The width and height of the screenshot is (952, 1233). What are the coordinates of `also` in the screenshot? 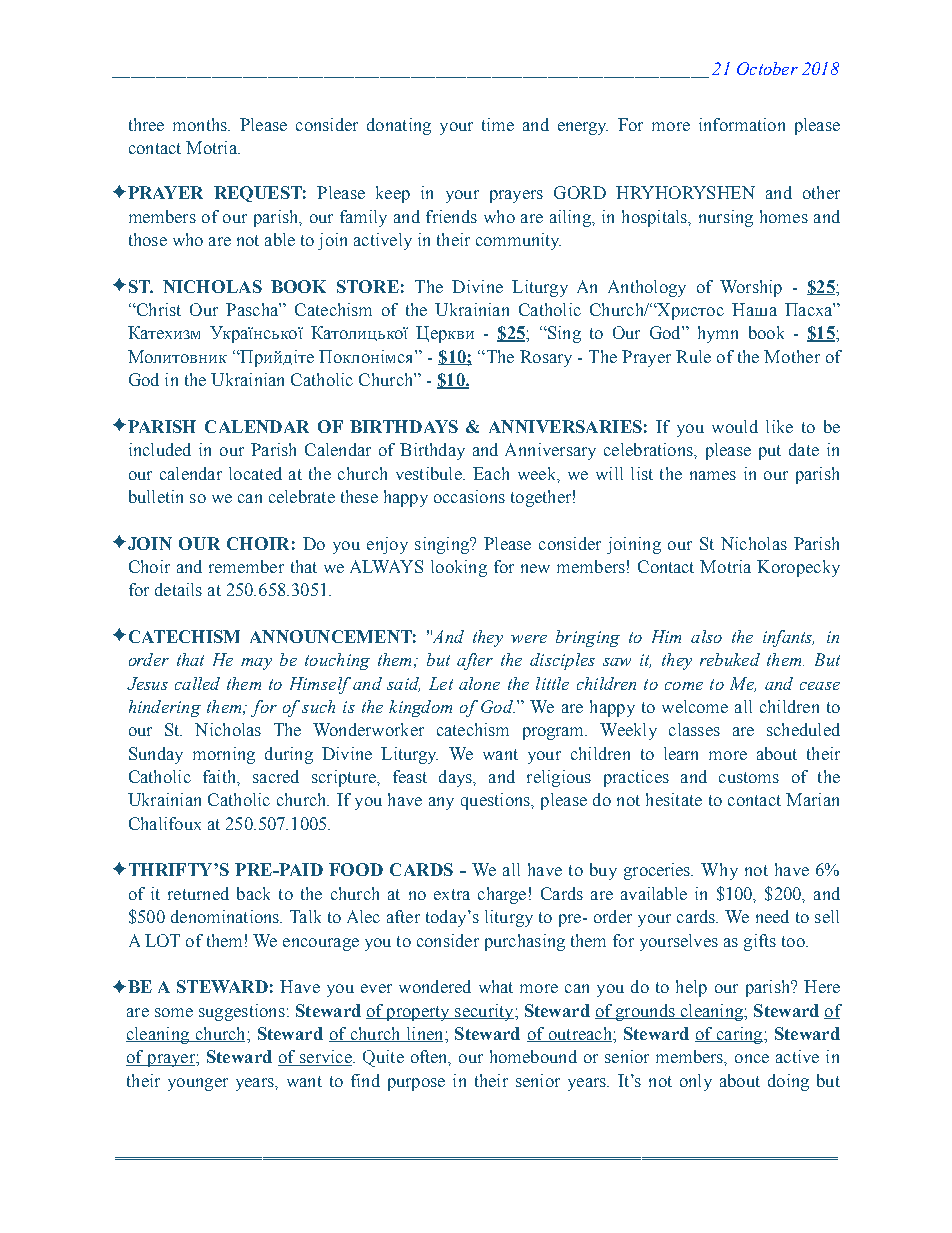 It's located at (706, 636).
